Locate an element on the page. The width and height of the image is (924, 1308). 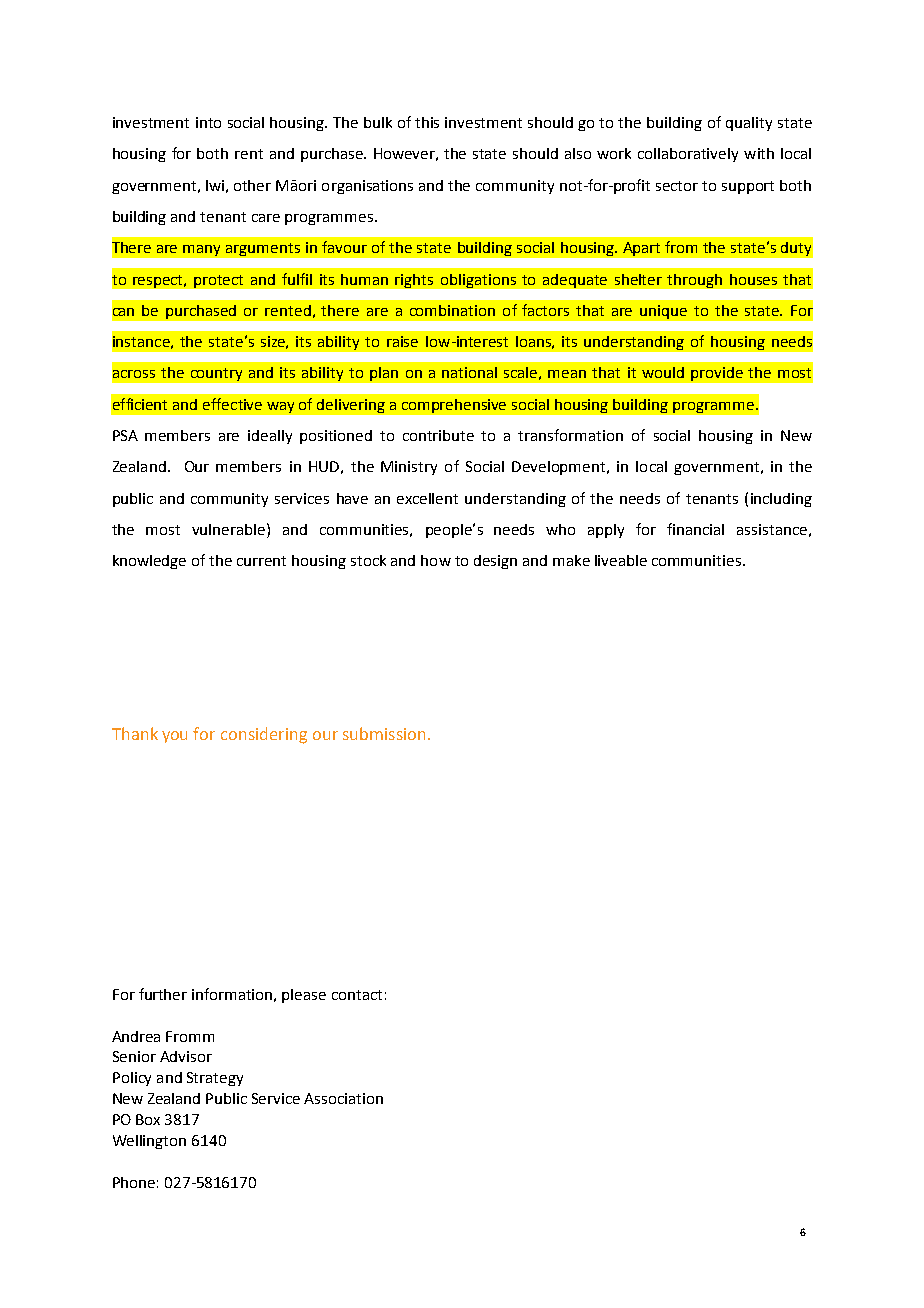
further is located at coordinates (163, 994).
